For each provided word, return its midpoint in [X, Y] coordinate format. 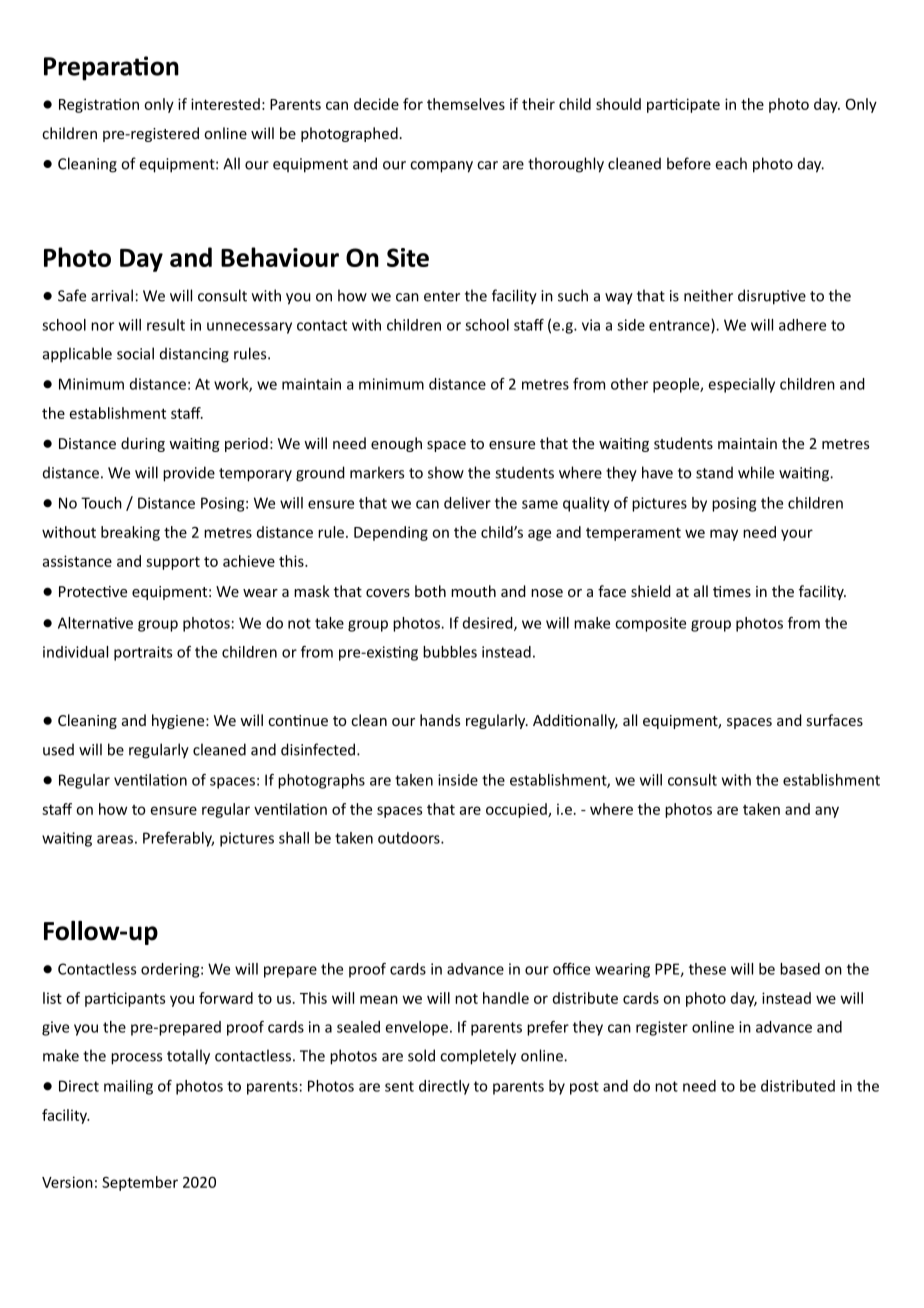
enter [442, 296]
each [731, 163]
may [724, 535]
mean [379, 999]
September [140, 1183]
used [58, 749]
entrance [680, 326]
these [707, 969]
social [135, 353]
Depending [391, 533]
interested [225, 104]
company [441, 167]
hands [440, 720]
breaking [130, 533]
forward [226, 998]
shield [651, 591]
